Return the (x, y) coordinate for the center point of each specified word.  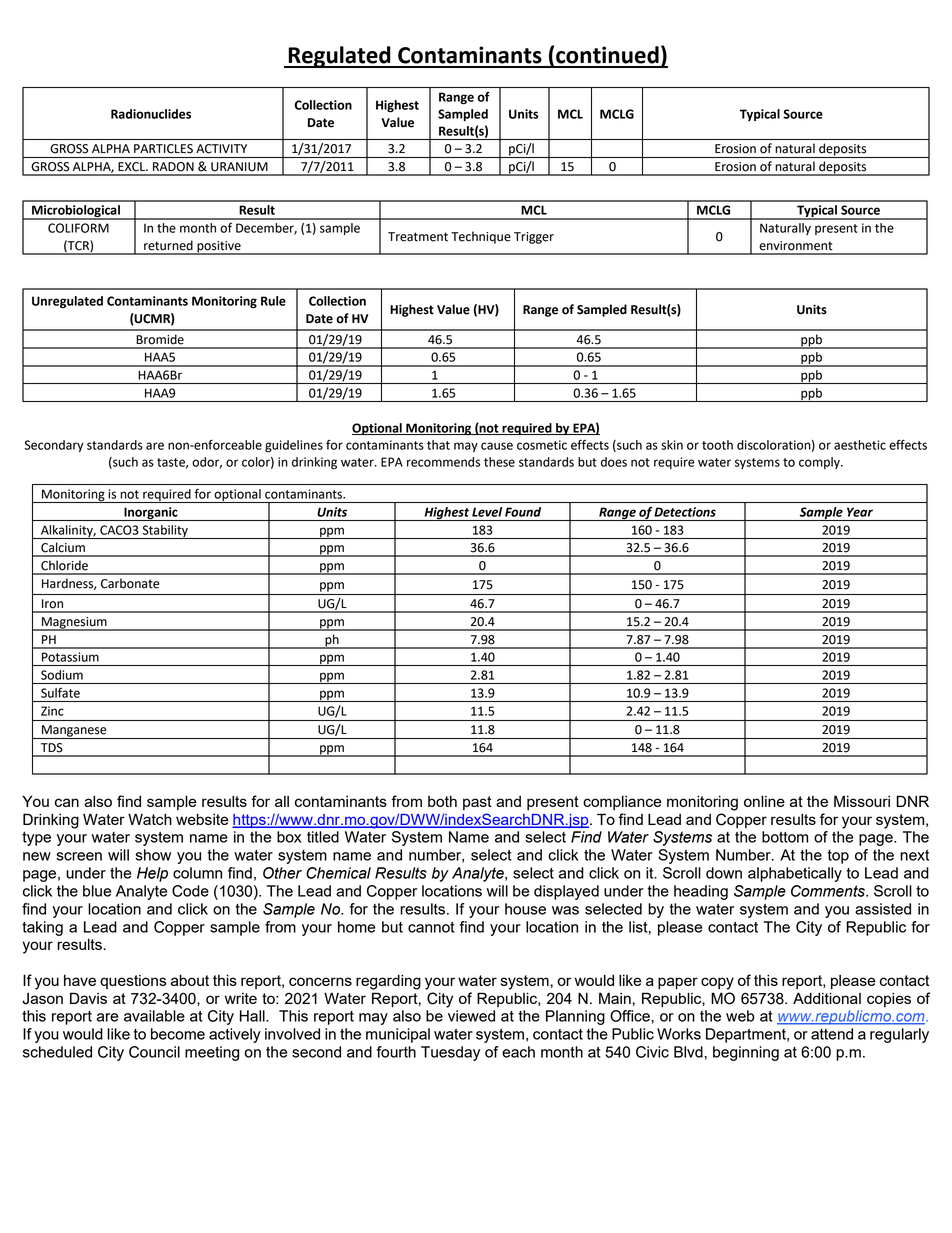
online (764, 801)
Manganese (74, 732)
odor (207, 463)
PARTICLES (163, 149)
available (154, 1016)
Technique (481, 237)
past (477, 803)
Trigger (534, 238)
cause (497, 446)
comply (820, 463)
